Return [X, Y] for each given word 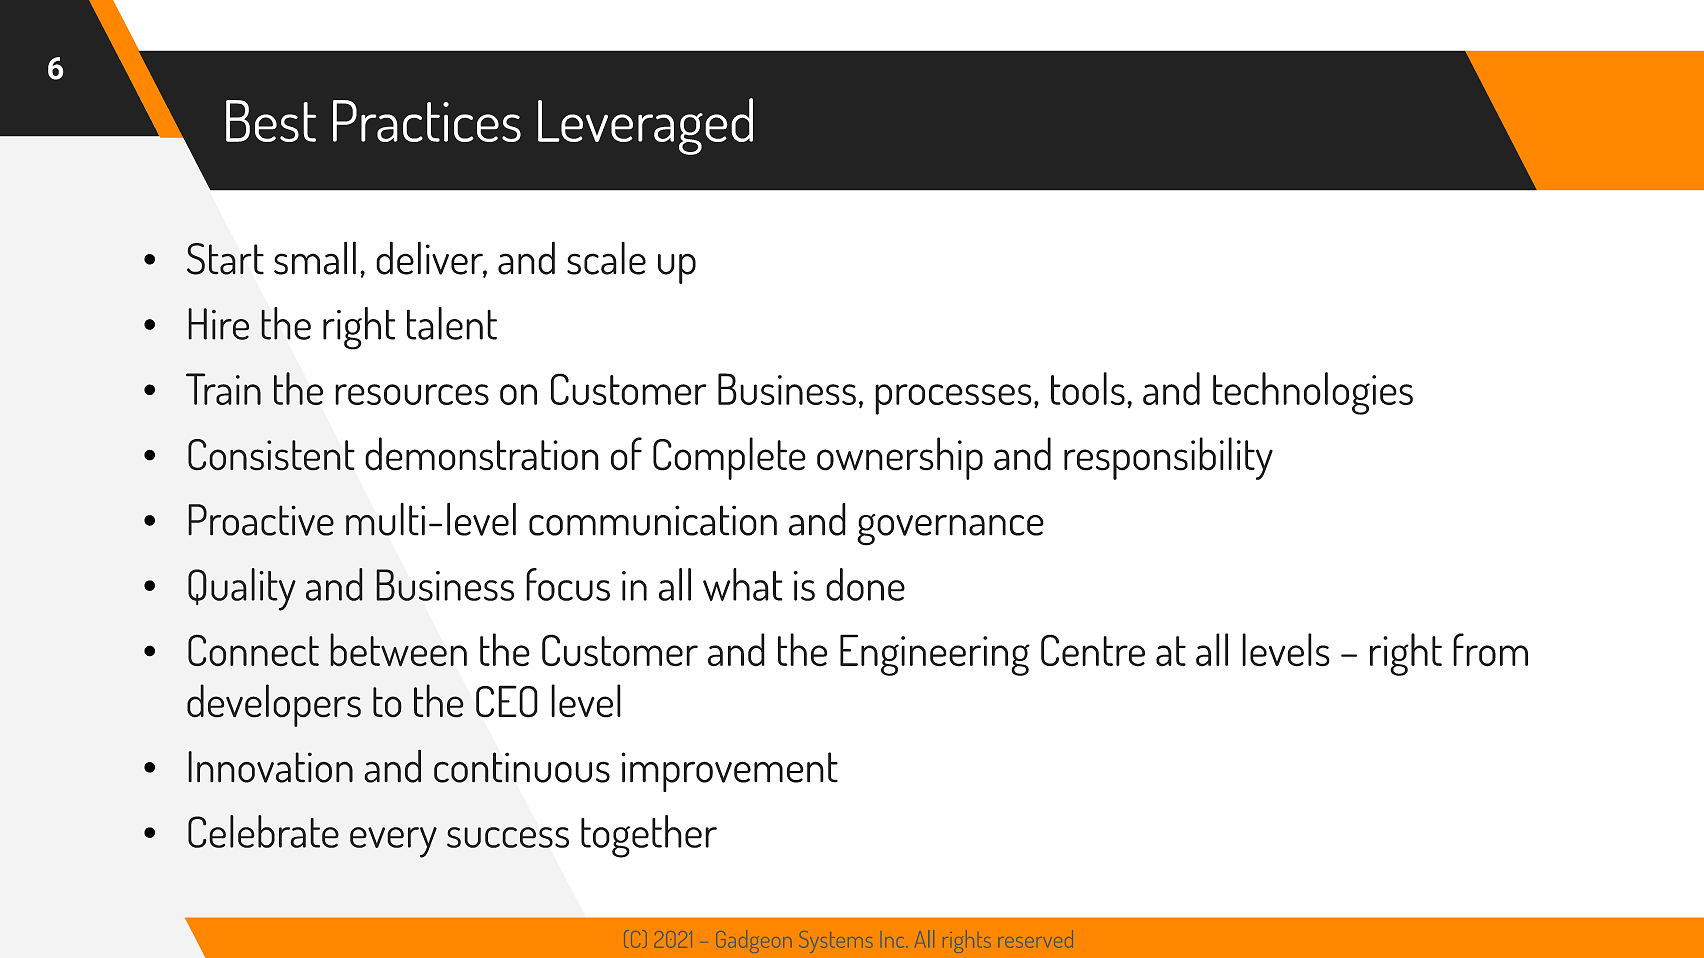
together [649, 836]
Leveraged [645, 126]
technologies [1313, 393]
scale [606, 258]
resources [412, 394]
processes [953, 399]
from [1490, 650]
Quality [242, 589]
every [393, 842]
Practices [427, 121]
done [865, 584]
